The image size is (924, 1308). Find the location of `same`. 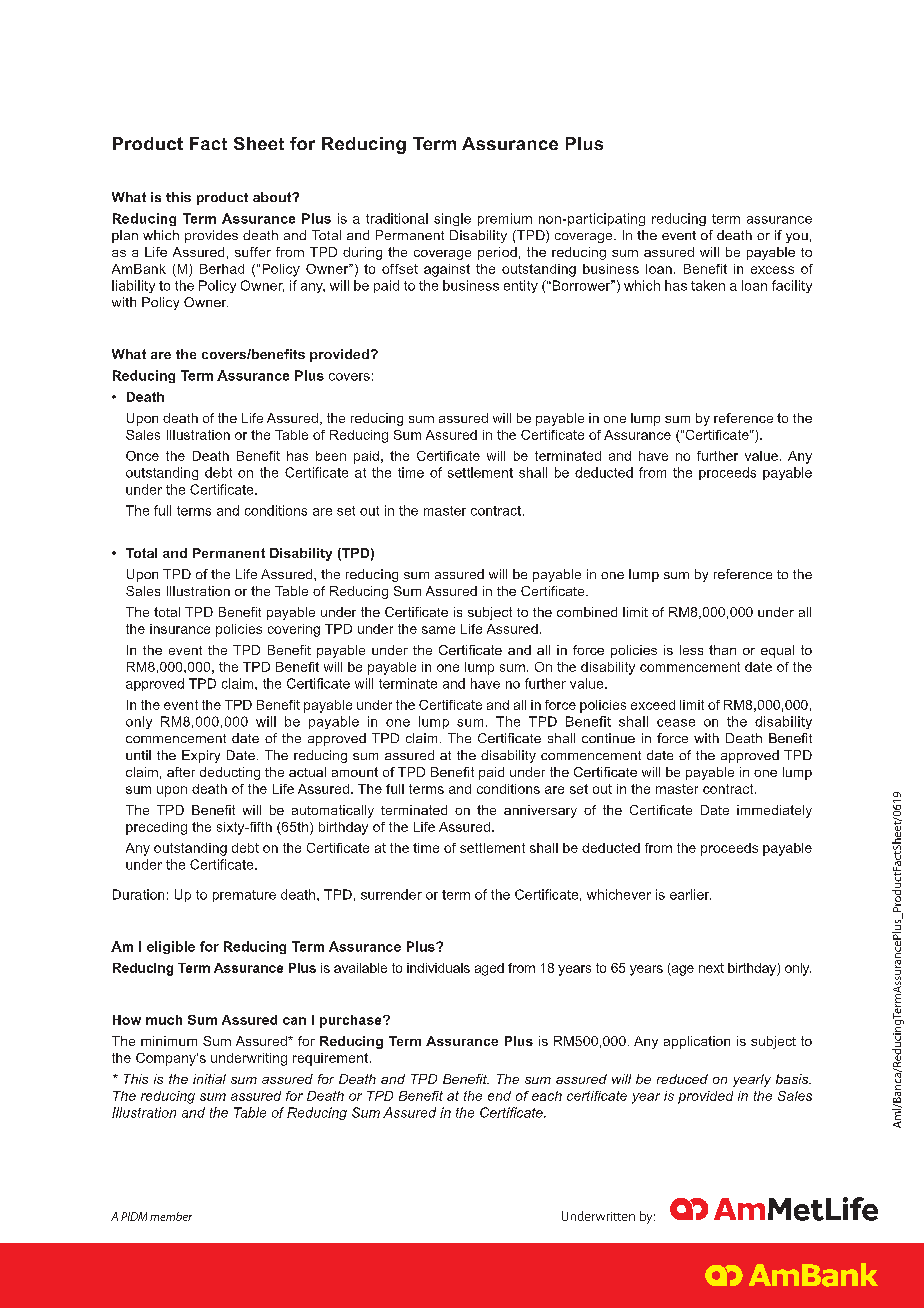

same is located at coordinates (438, 630).
